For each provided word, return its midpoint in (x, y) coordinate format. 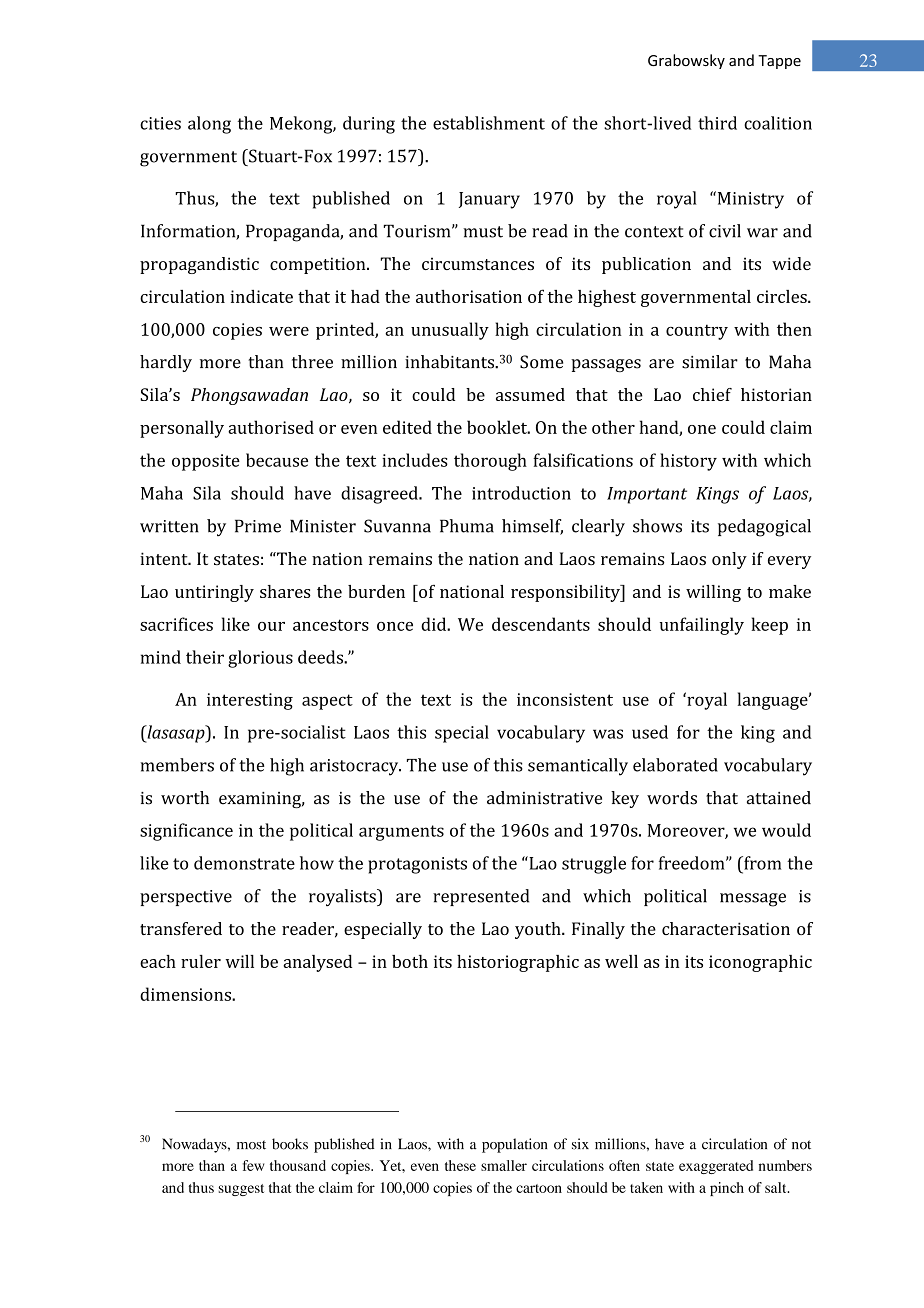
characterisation (726, 928)
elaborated (675, 765)
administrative (544, 798)
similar (710, 362)
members (177, 765)
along (209, 125)
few (253, 1165)
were (289, 331)
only (729, 560)
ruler (201, 961)
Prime (258, 526)
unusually (450, 331)
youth (539, 930)
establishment (489, 123)
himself (532, 527)
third (717, 123)
